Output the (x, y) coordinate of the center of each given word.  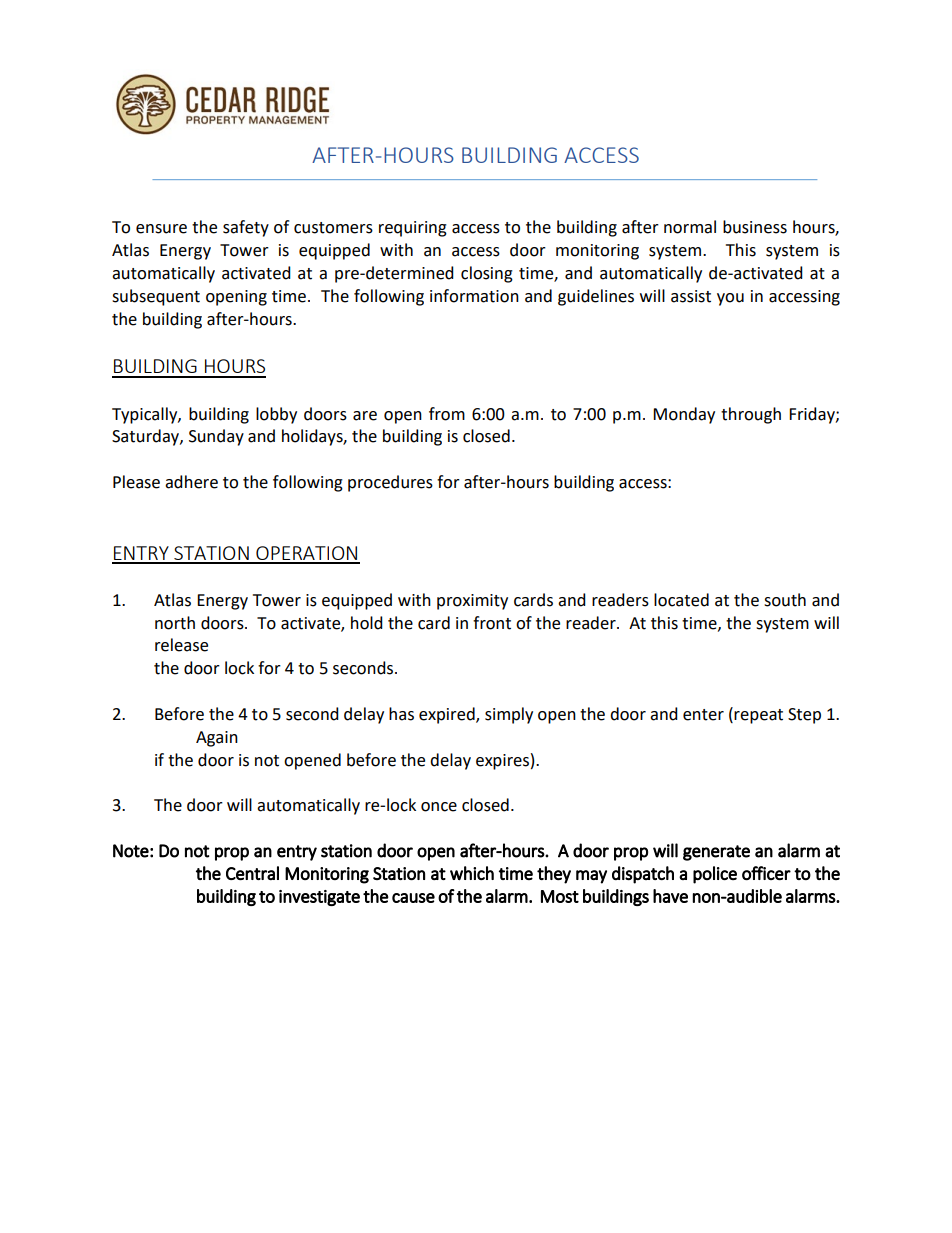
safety (246, 228)
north (175, 623)
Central (252, 873)
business (755, 227)
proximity (472, 602)
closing (487, 274)
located (681, 600)
